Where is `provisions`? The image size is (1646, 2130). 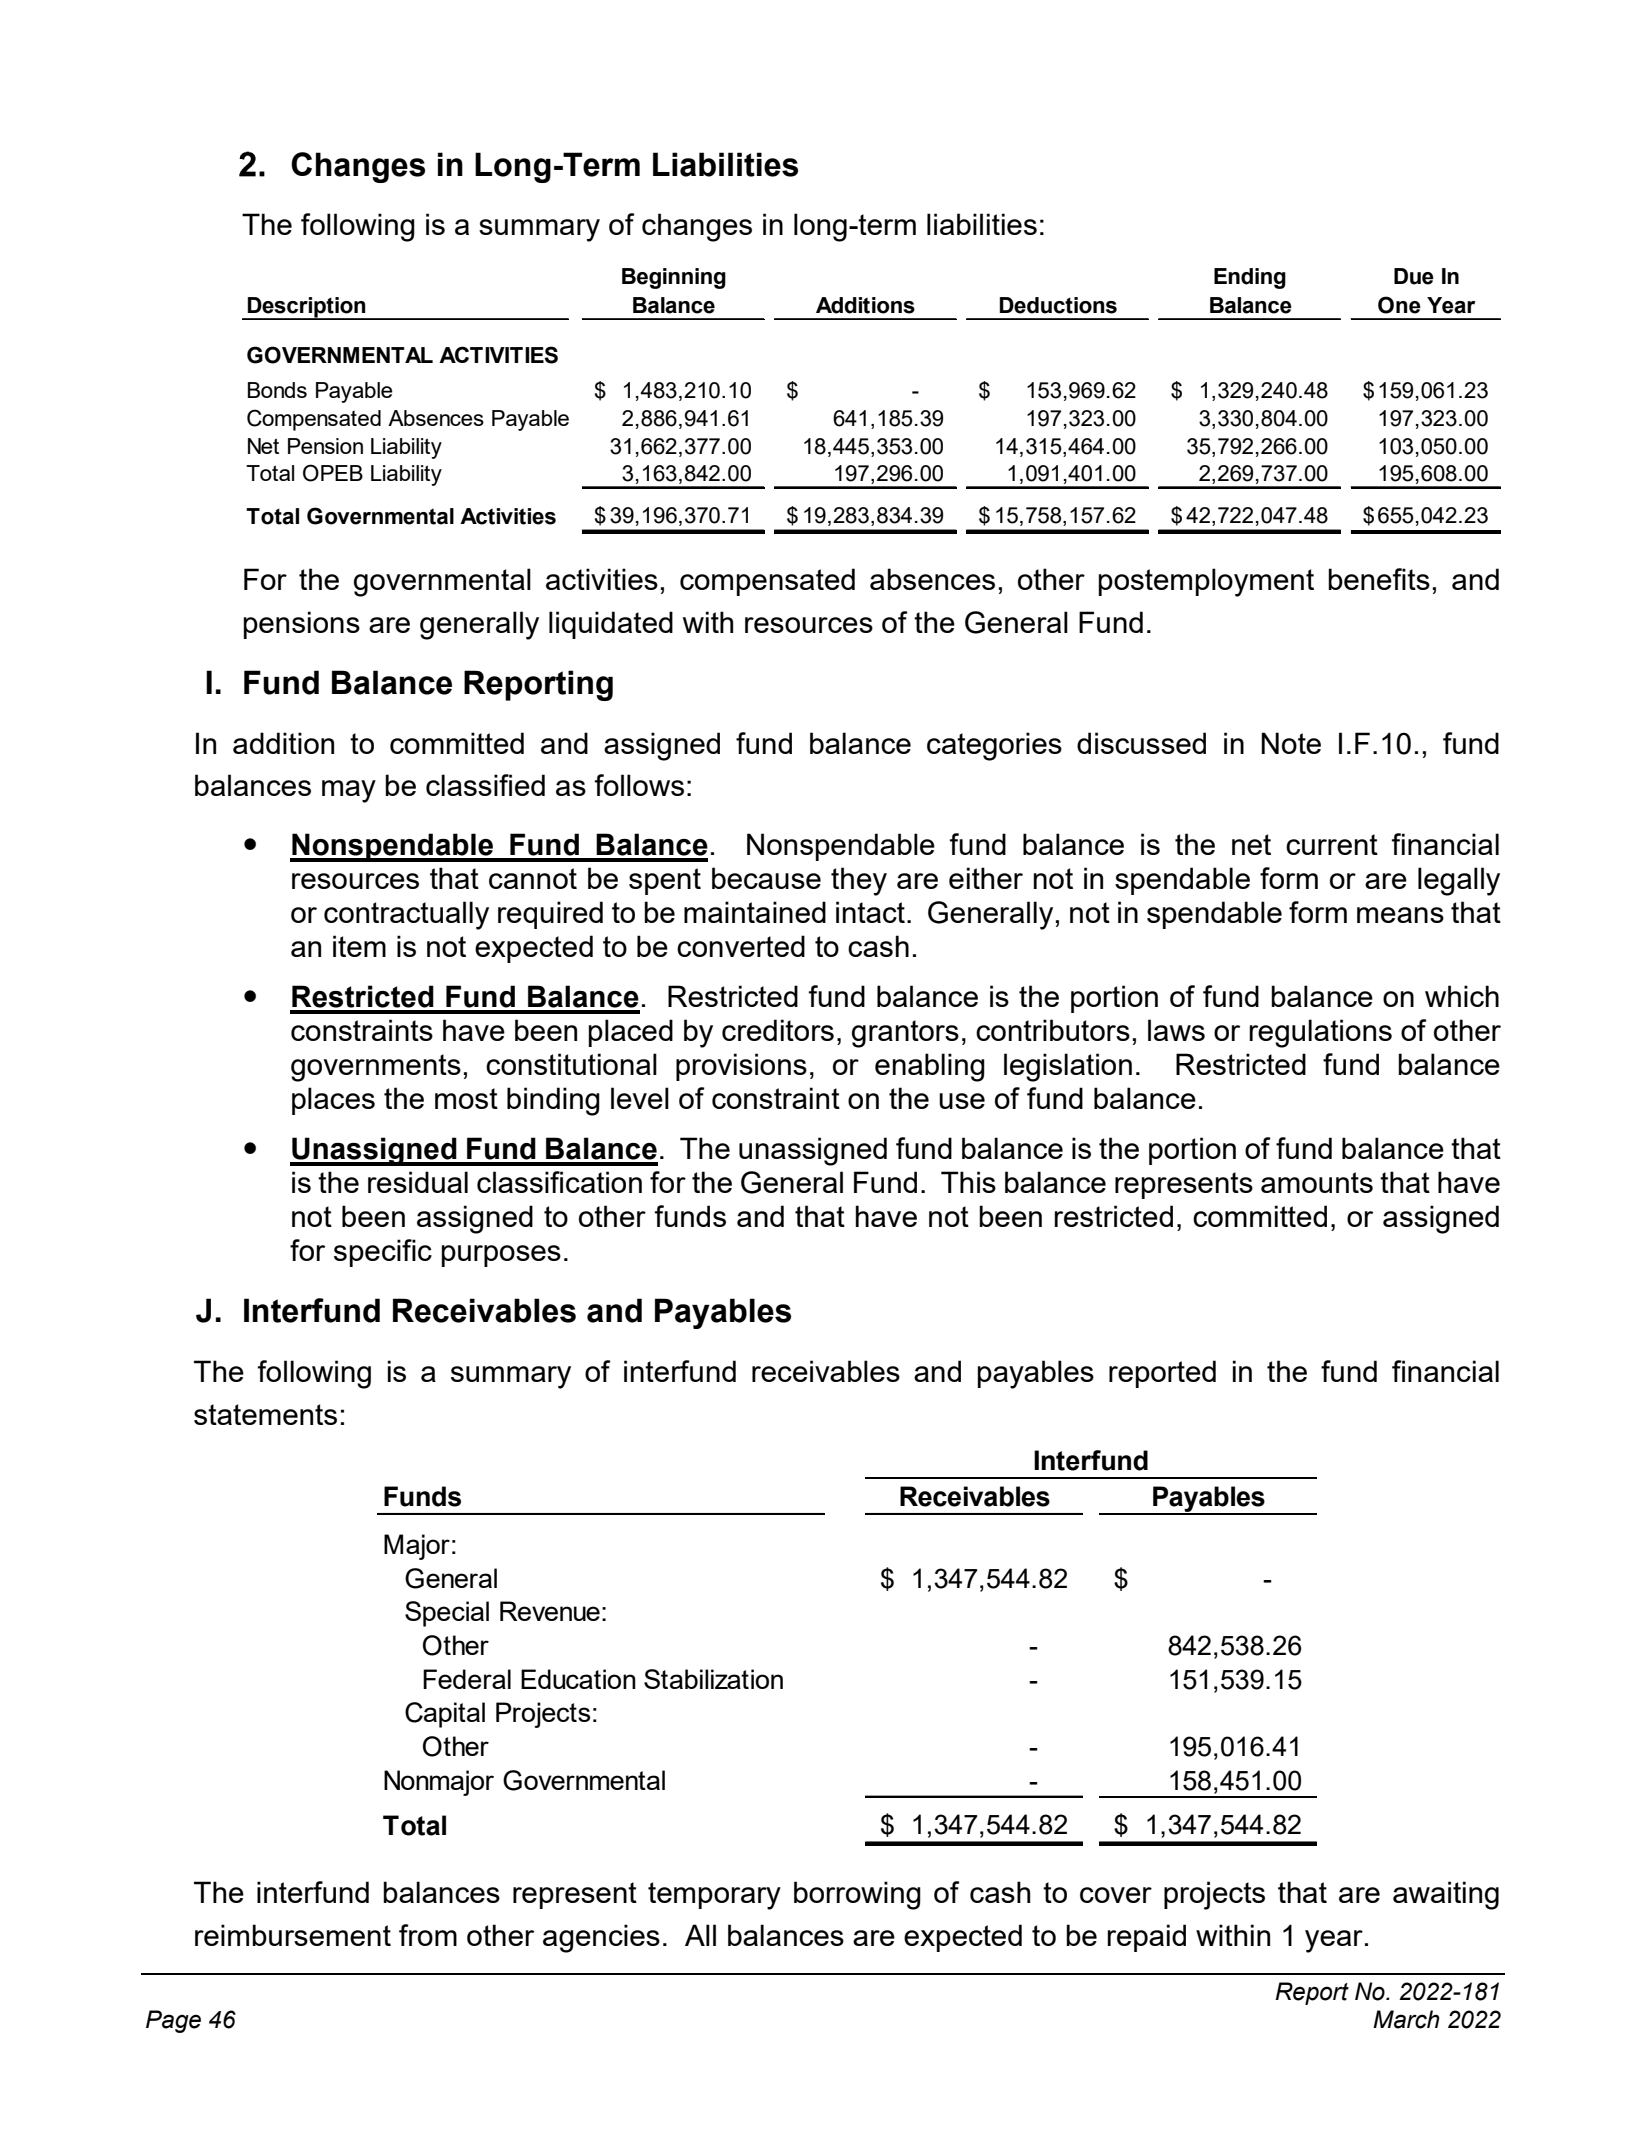
provisions is located at coordinates (741, 1067).
